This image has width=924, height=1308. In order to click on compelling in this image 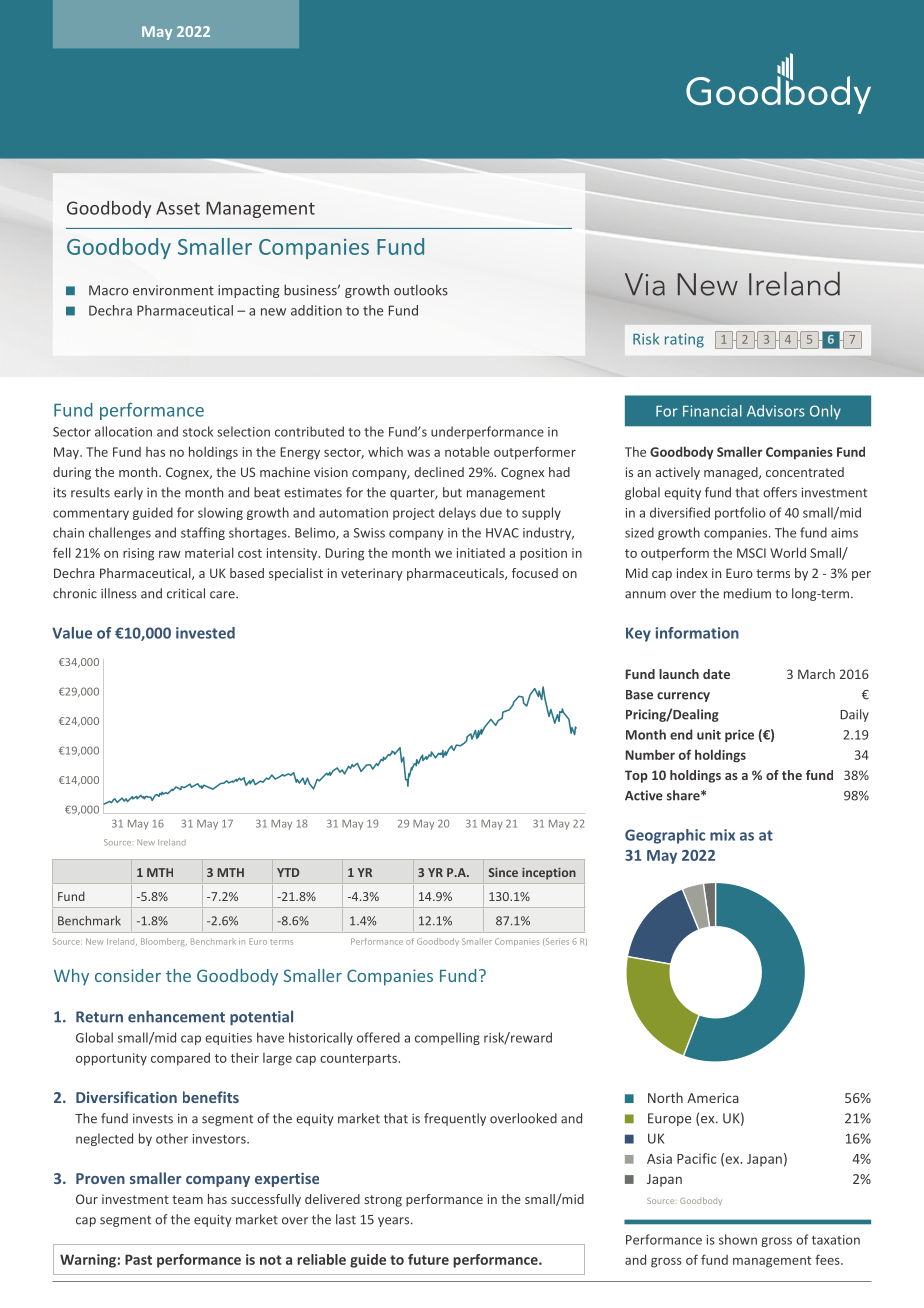, I will do `click(447, 1038)`.
